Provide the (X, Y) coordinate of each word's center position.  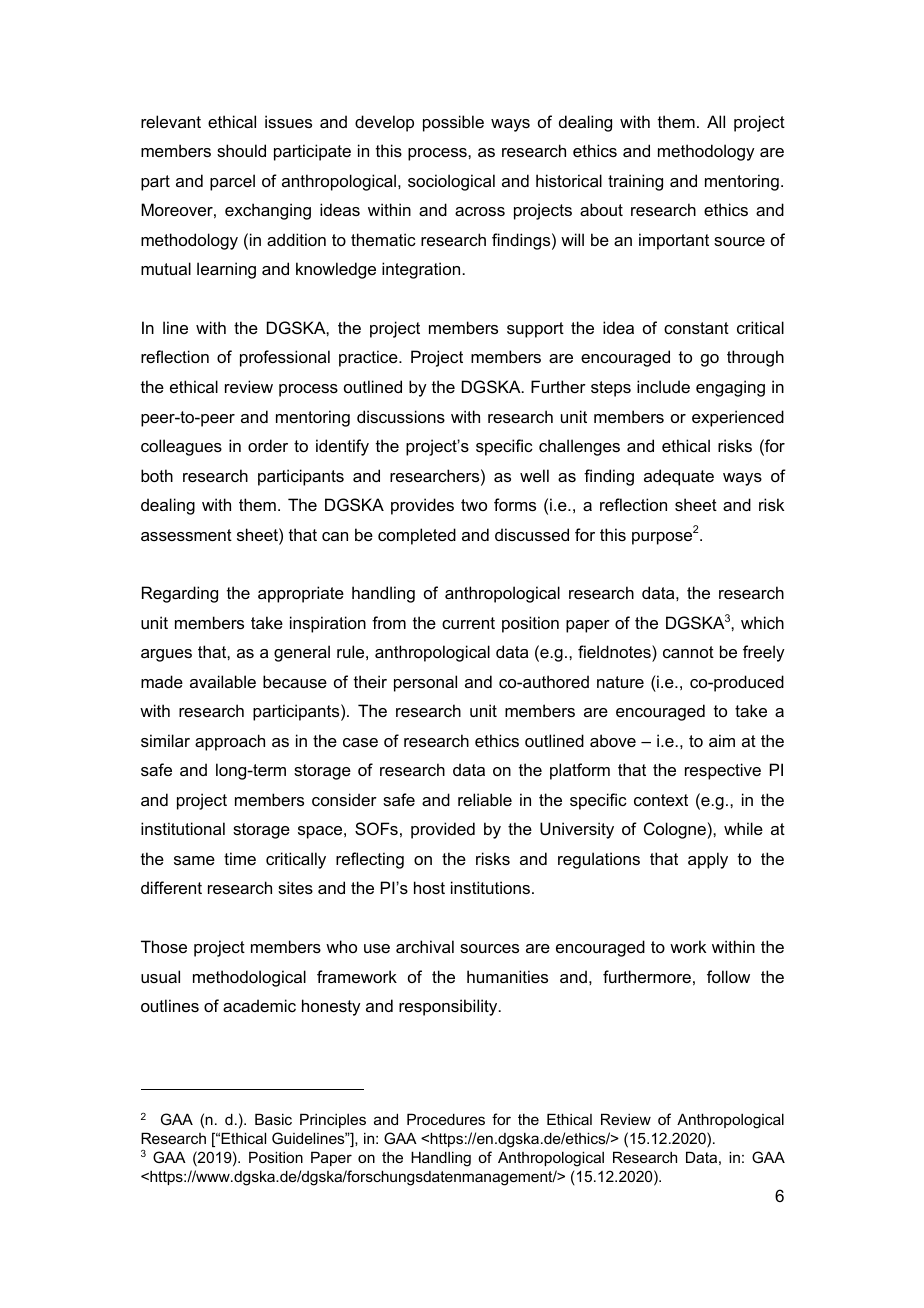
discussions (401, 416)
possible (453, 123)
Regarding (180, 594)
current (468, 623)
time (240, 858)
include (663, 386)
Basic (273, 1119)
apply (708, 860)
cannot (688, 652)
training (635, 182)
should (241, 150)
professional (285, 358)
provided (443, 830)
